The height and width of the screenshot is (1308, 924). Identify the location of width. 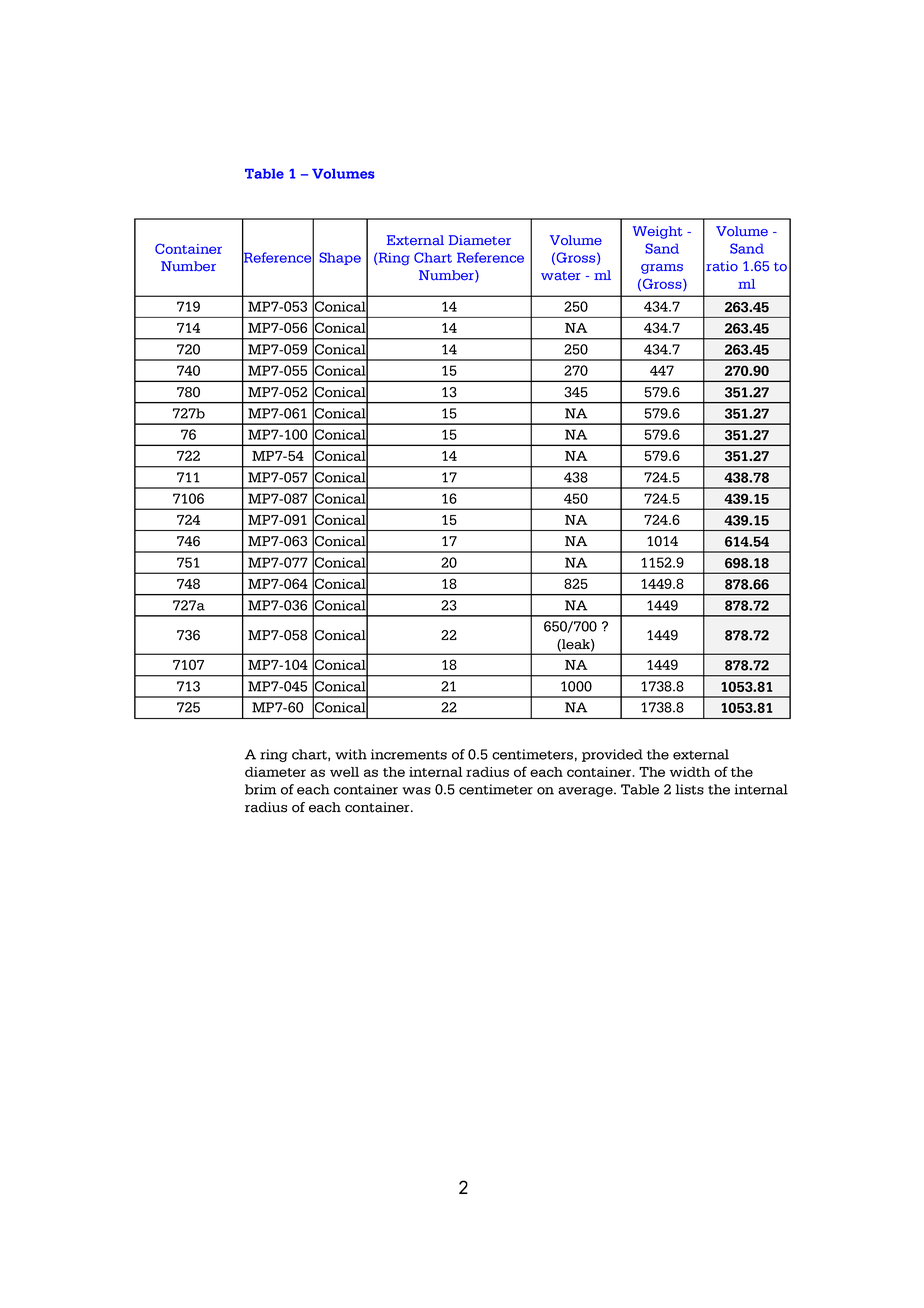
(690, 772).
